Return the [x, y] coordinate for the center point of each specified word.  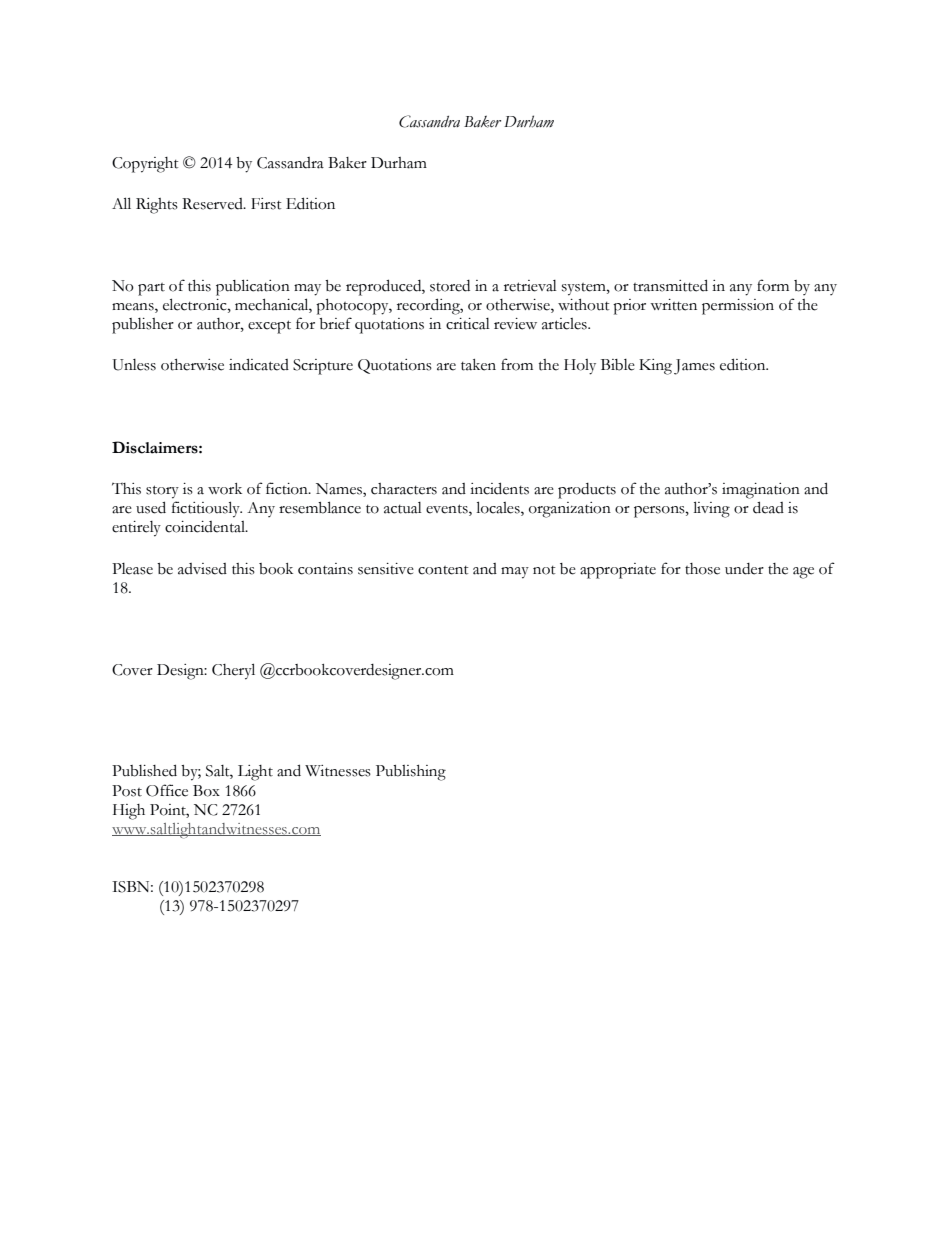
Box [206, 791]
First [266, 204]
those [702, 569]
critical [468, 324]
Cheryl [233, 671]
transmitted [670, 285]
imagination [761, 491]
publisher [143, 326]
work [225, 489]
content [443, 570]
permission [738, 307]
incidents [499, 488]
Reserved [213, 204]
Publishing [411, 773]
